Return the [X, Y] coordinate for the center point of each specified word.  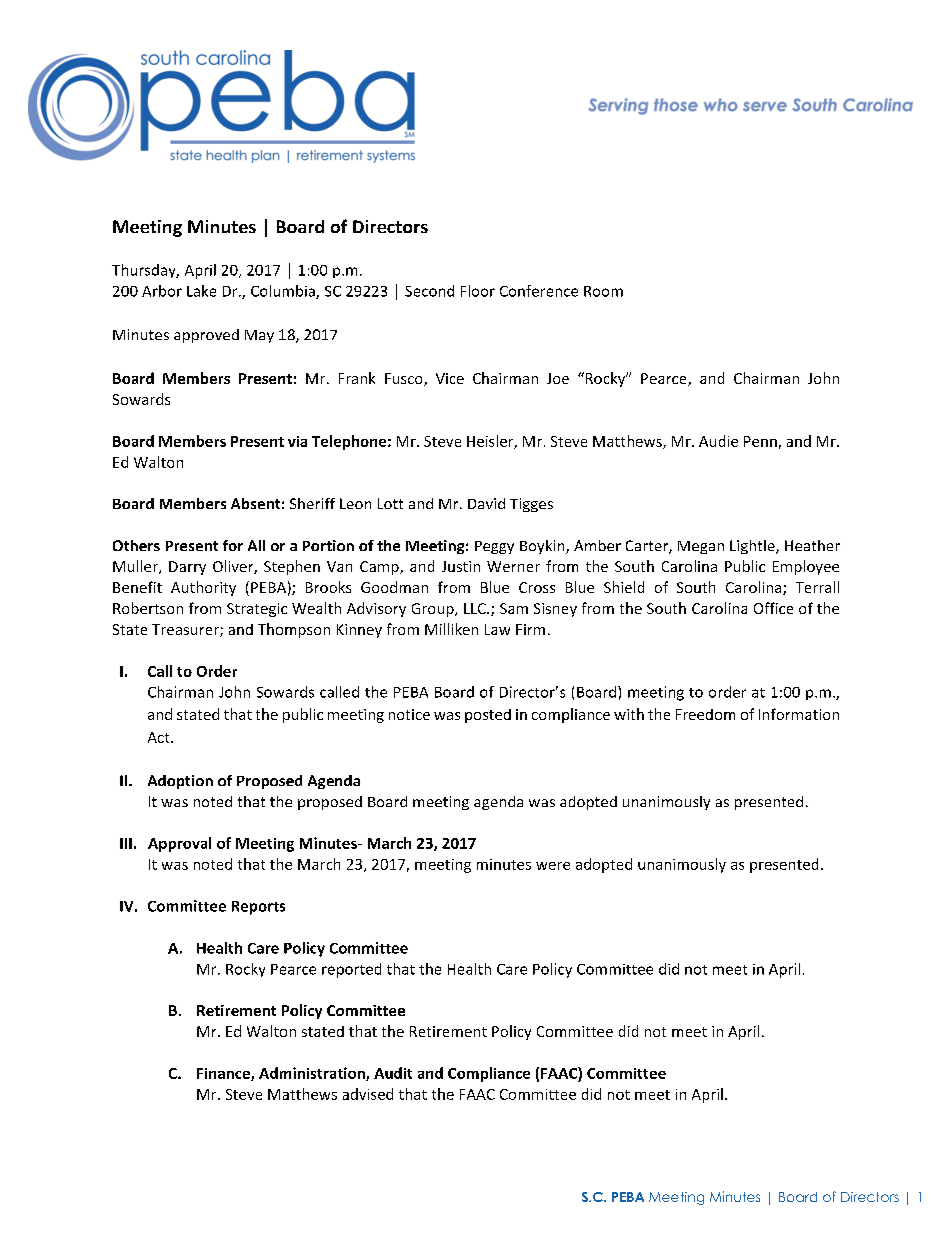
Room [603, 291]
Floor [478, 291]
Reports [258, 908]
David [486, 503]
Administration [313, 1074]
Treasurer [186, 630]
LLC [476, 608]
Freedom [705, 714]
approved [206, 336]
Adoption [180, 782]
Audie [718, 441]
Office [773, 608]
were [553, 866]
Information [799, 714]
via [297, 441]
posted [488, 716]
